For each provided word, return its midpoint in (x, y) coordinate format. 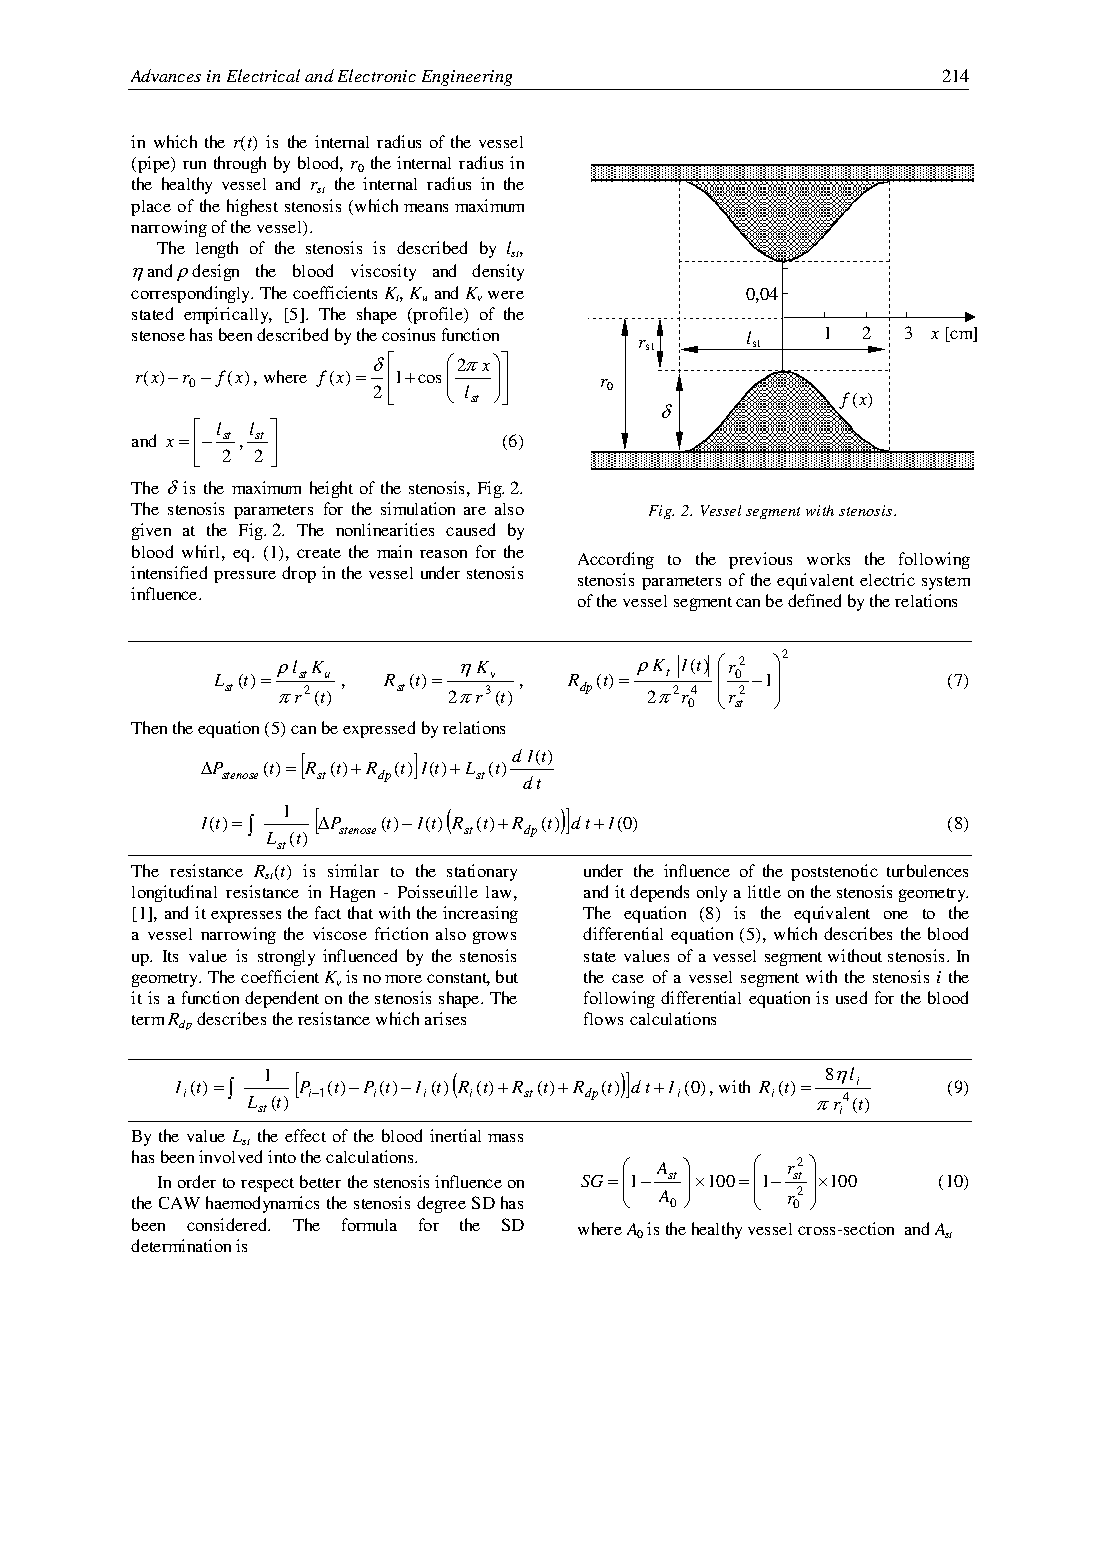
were (506, 295)
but (507, 976)
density (498, 272)
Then (149, 727)
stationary (482, 872)
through (240, 164)
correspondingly (192, 294)
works (828, 559)
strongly (286, 958)
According (616, 560)
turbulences (927, 870)
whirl (202, 551)
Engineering (467, 78)
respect (267, 1185)
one (896, 915)
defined (814, 600)
